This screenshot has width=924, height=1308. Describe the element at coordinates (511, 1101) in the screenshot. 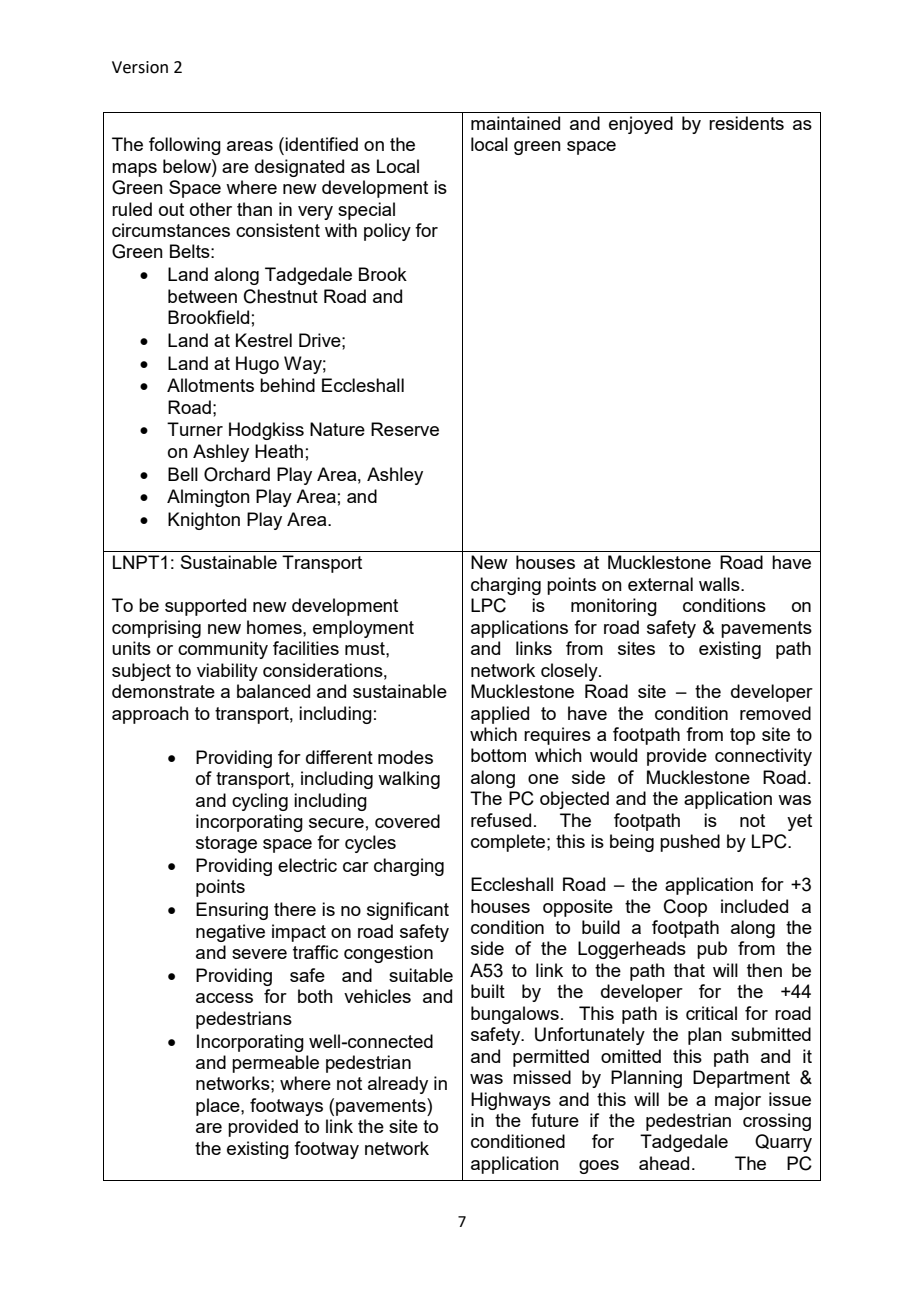

I see `Highways` at that location.
